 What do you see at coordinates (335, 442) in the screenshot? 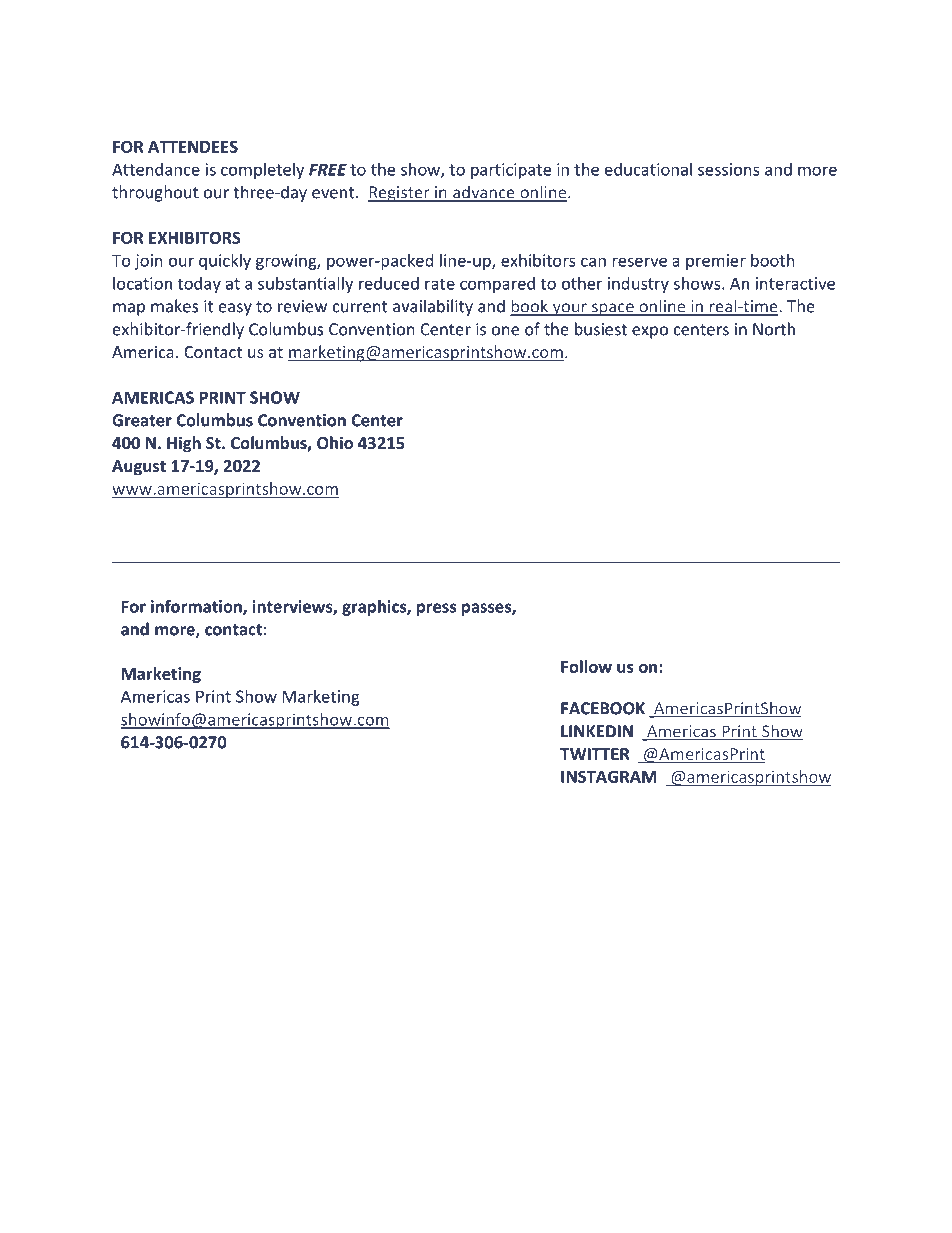
I see `Ohio` at bounding box center [335, 442].
